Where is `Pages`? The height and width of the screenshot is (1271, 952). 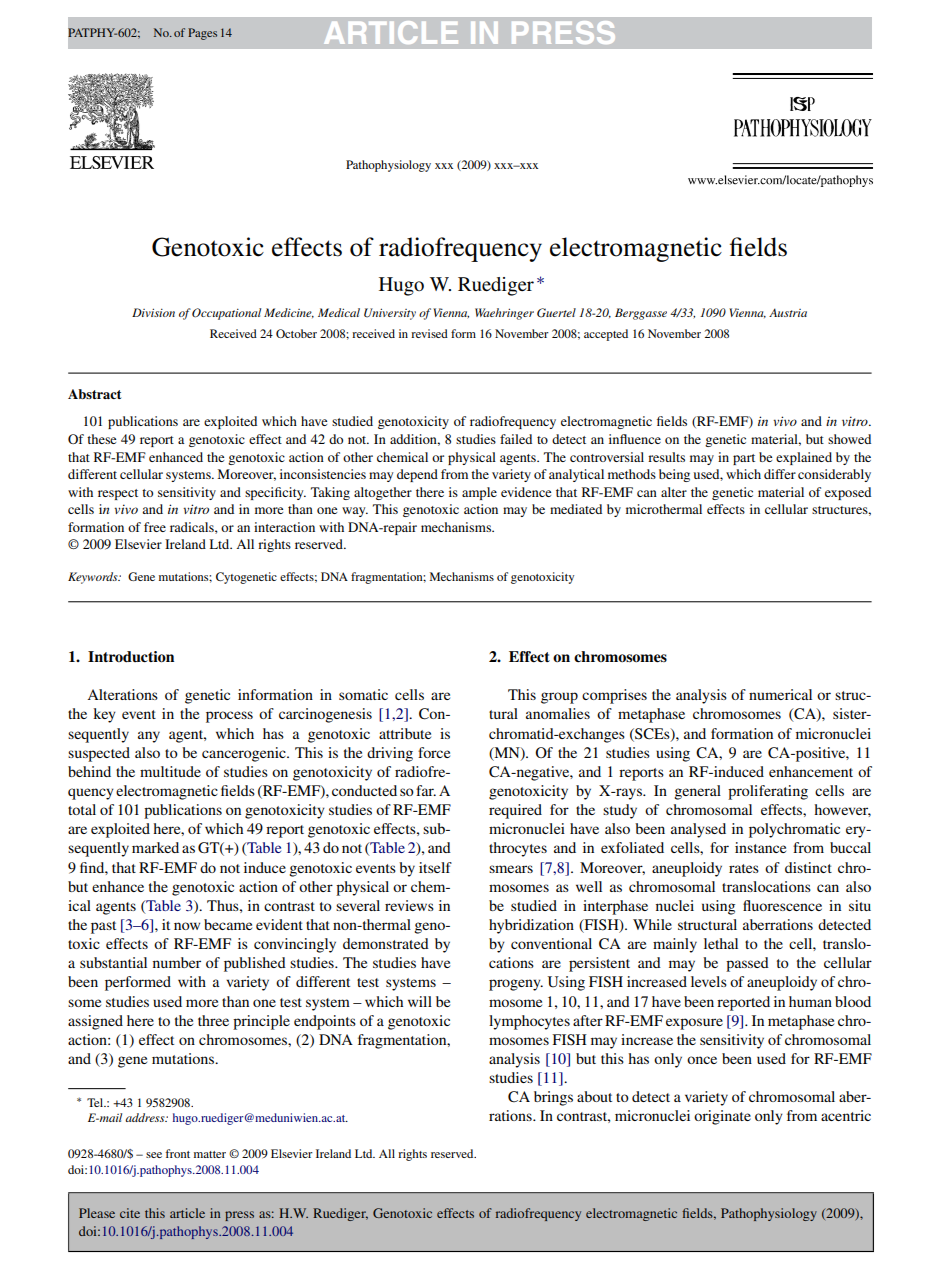
Pages is located at coordinates (202, 34).
